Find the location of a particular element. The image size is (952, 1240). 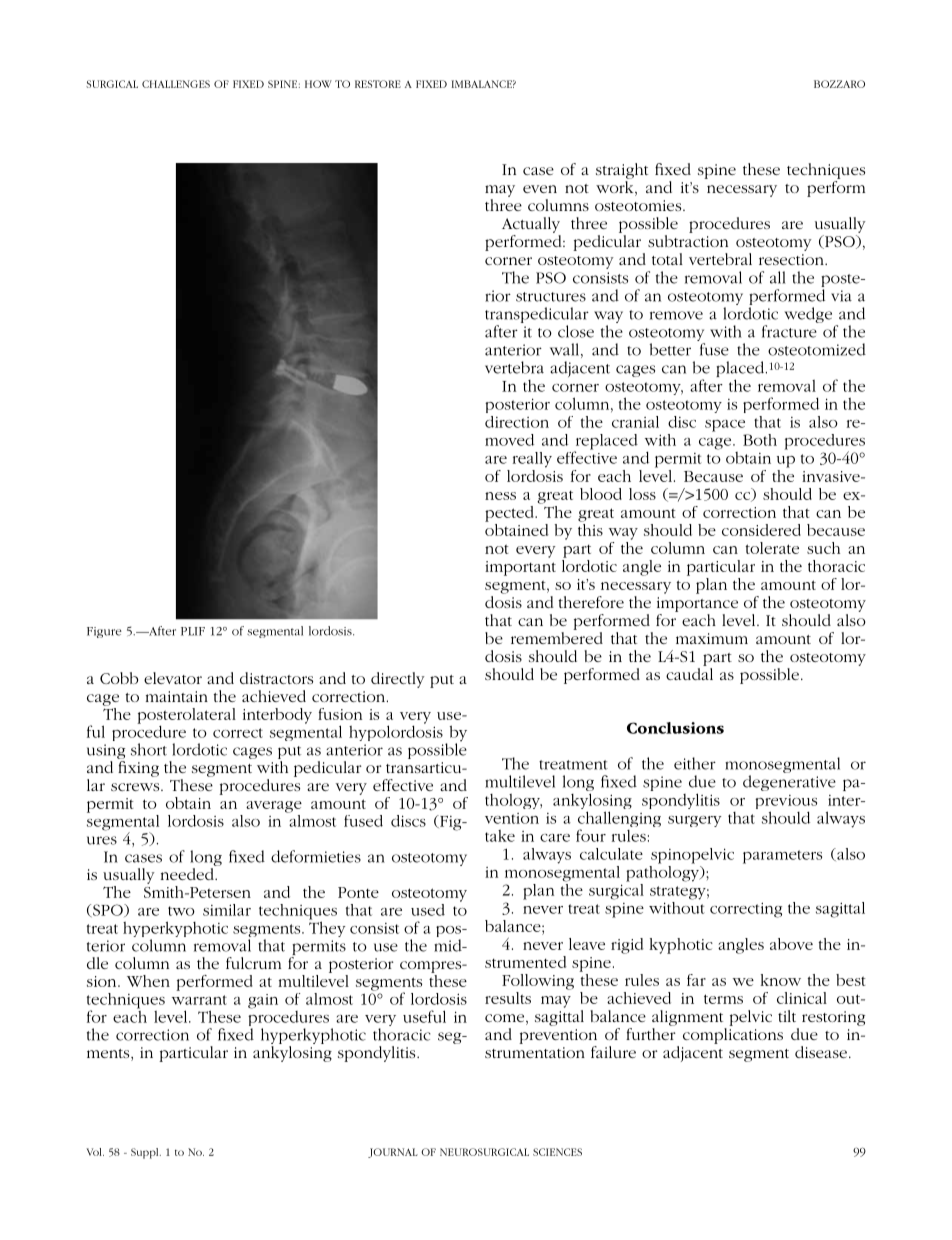

Suppl is located at coordinates (146, 1153).
